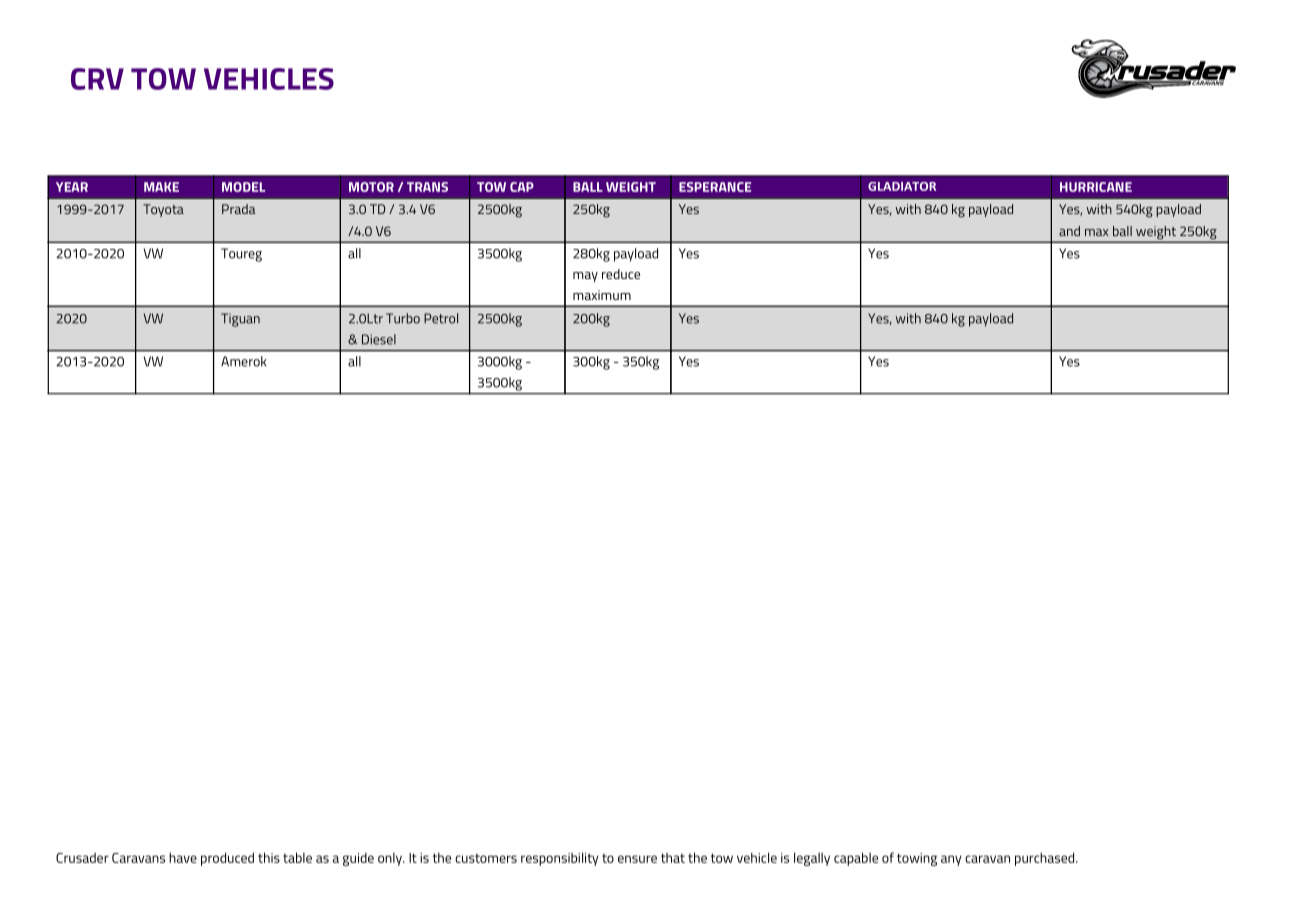  What do you see at coordinates (183, 857) in the screenshot?
I see `have` at bounding box center [183, 857].
